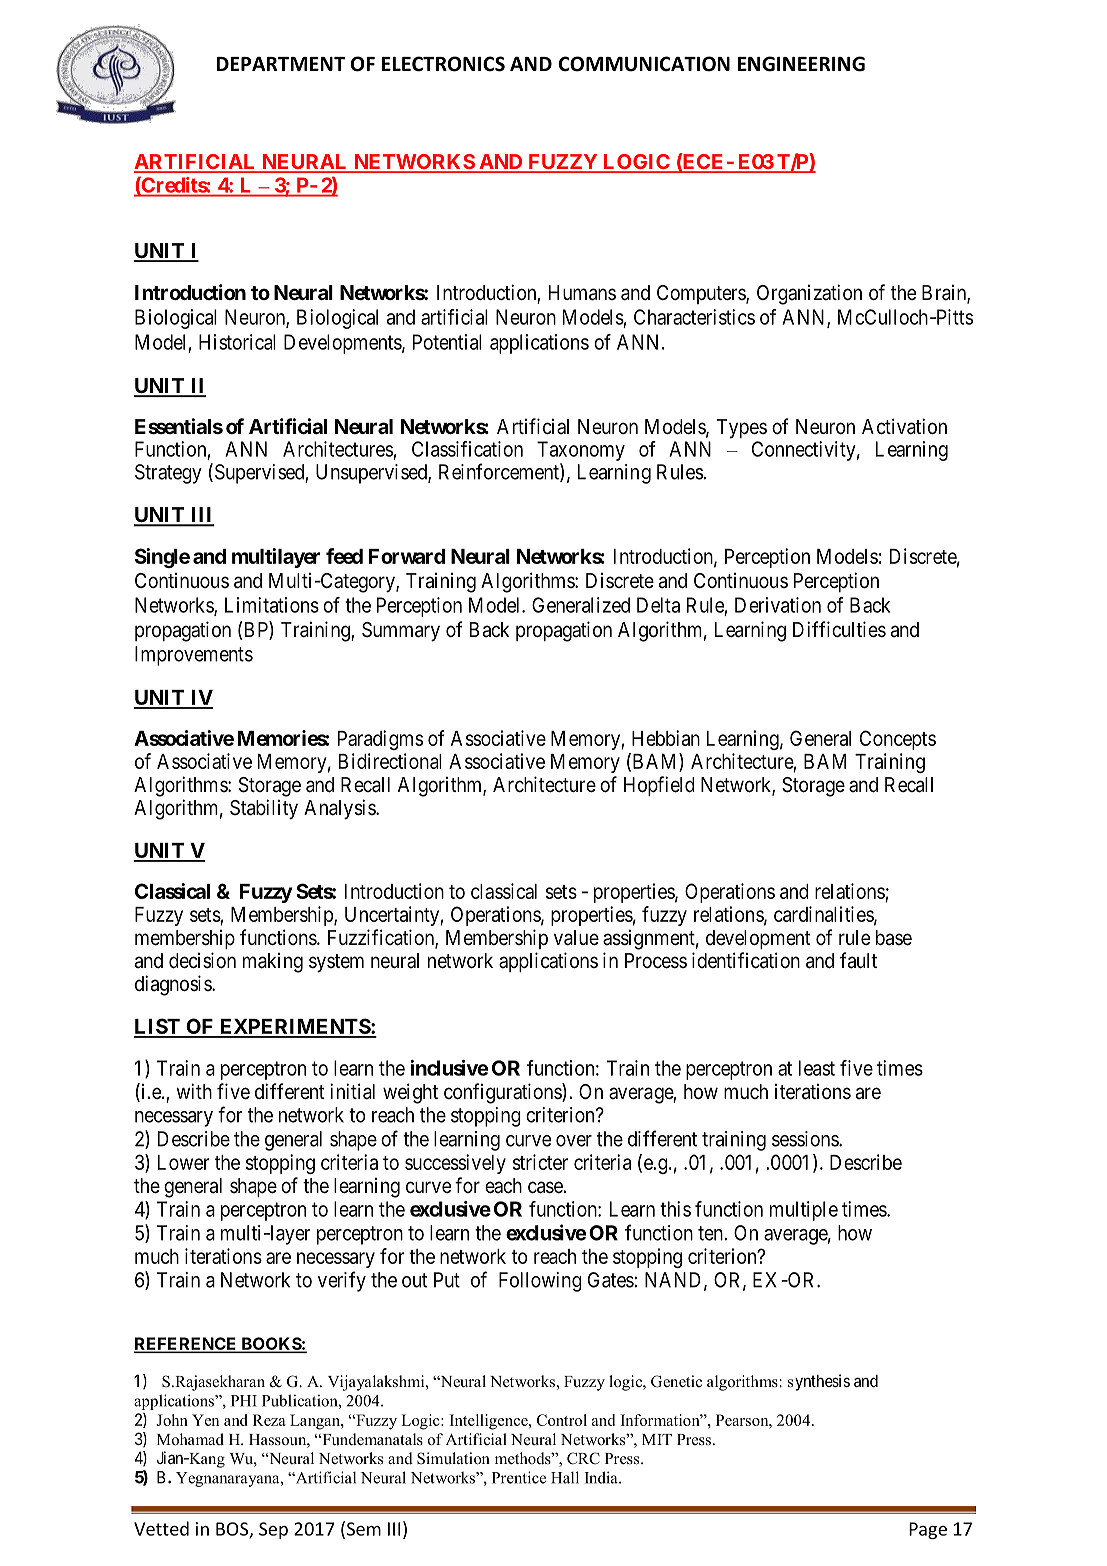  Describe the element at coordinates (904, 426) in the image. I see `Activation` at that location.
